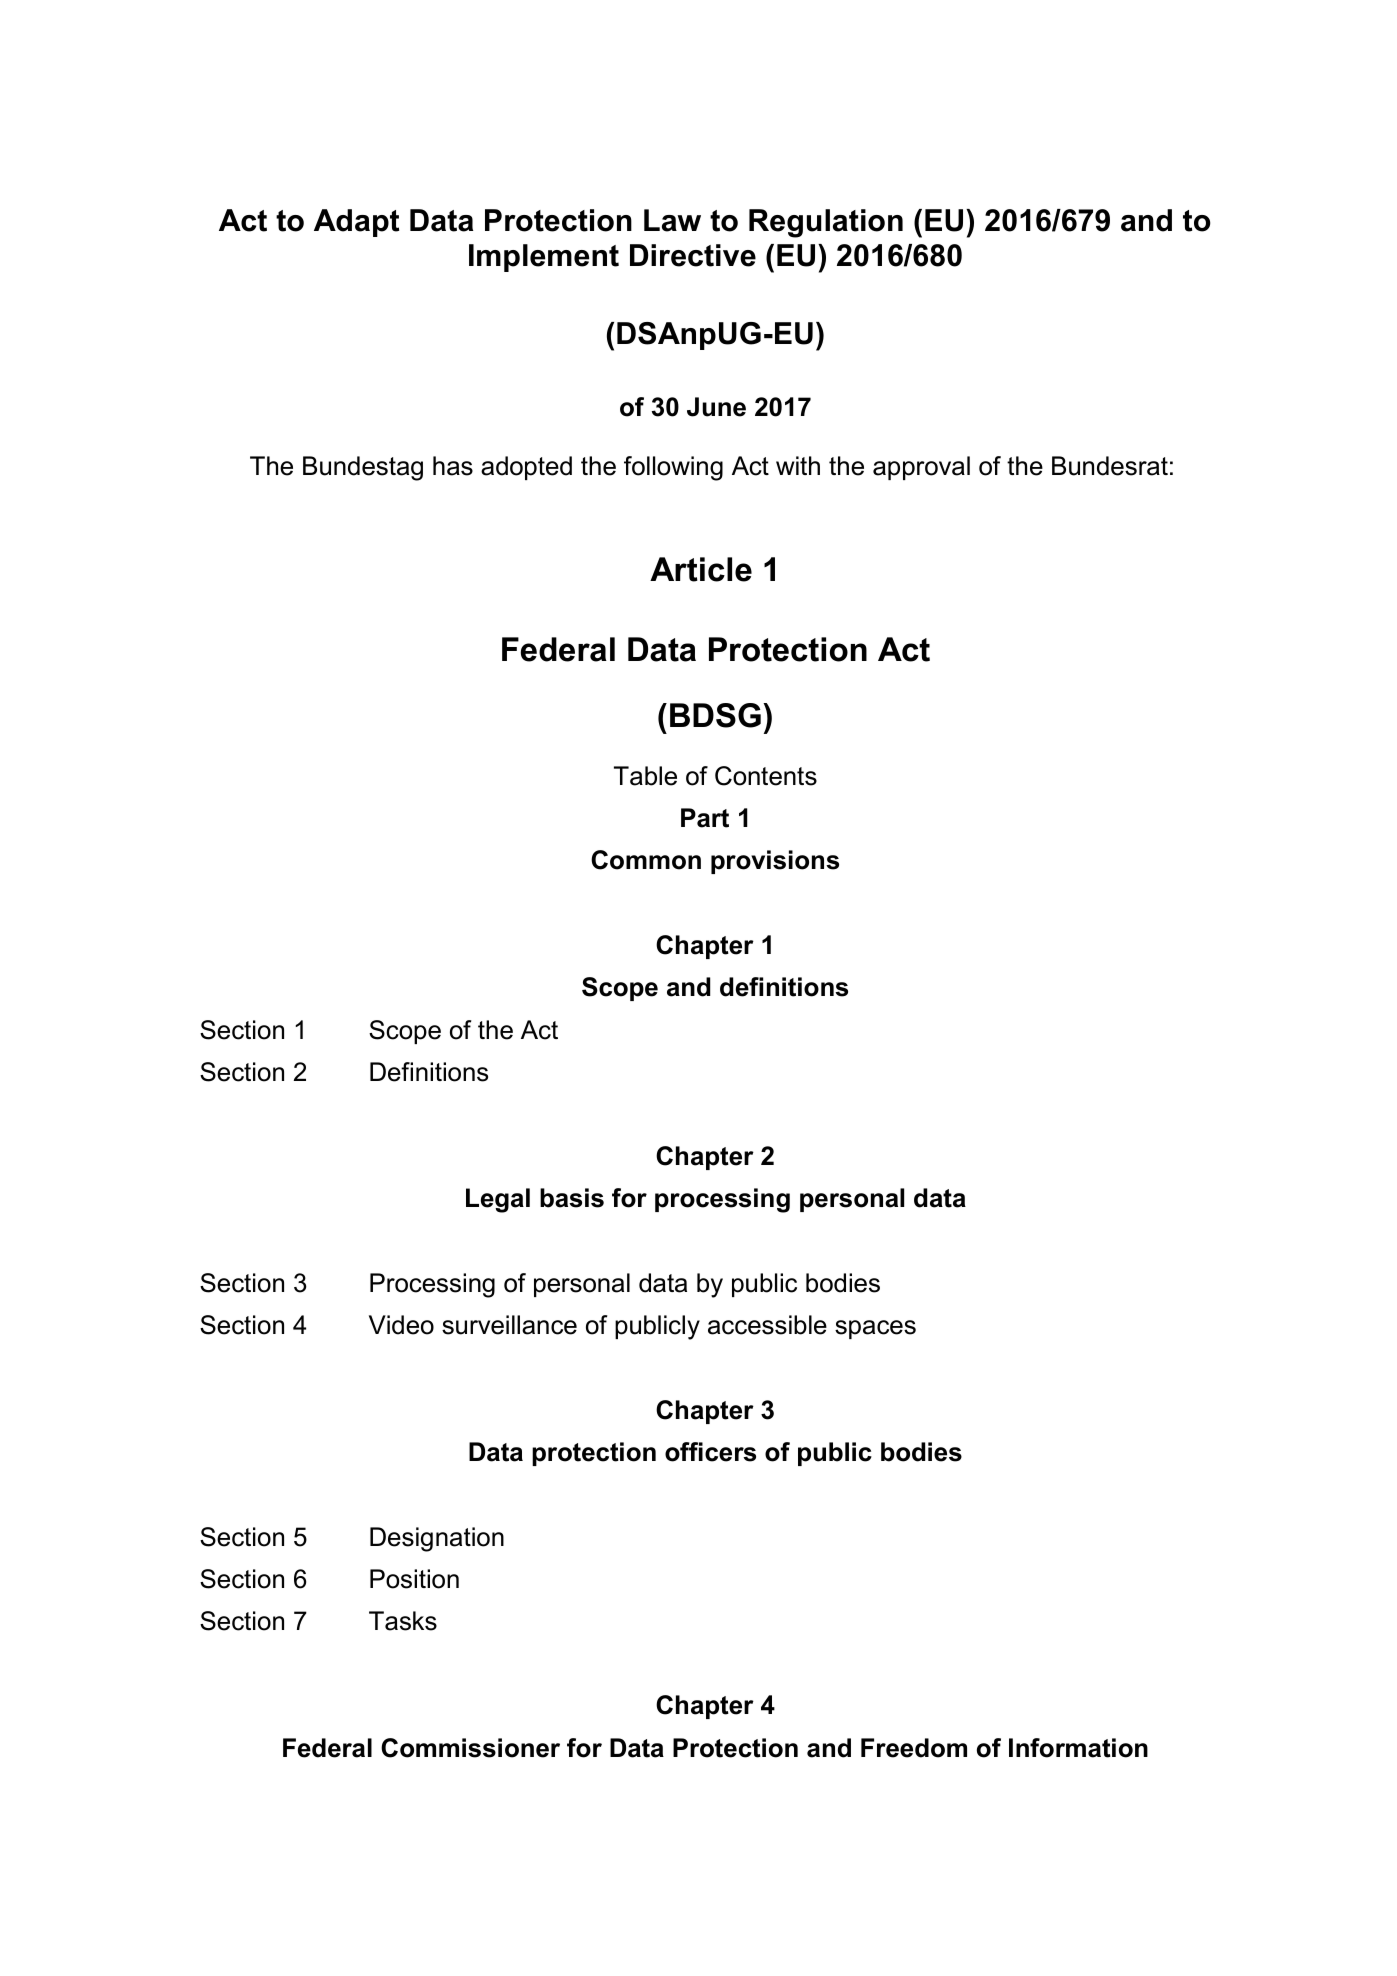  Describe the element at coordinates (767, 1325) in the image. I see `accessible` at that location.
